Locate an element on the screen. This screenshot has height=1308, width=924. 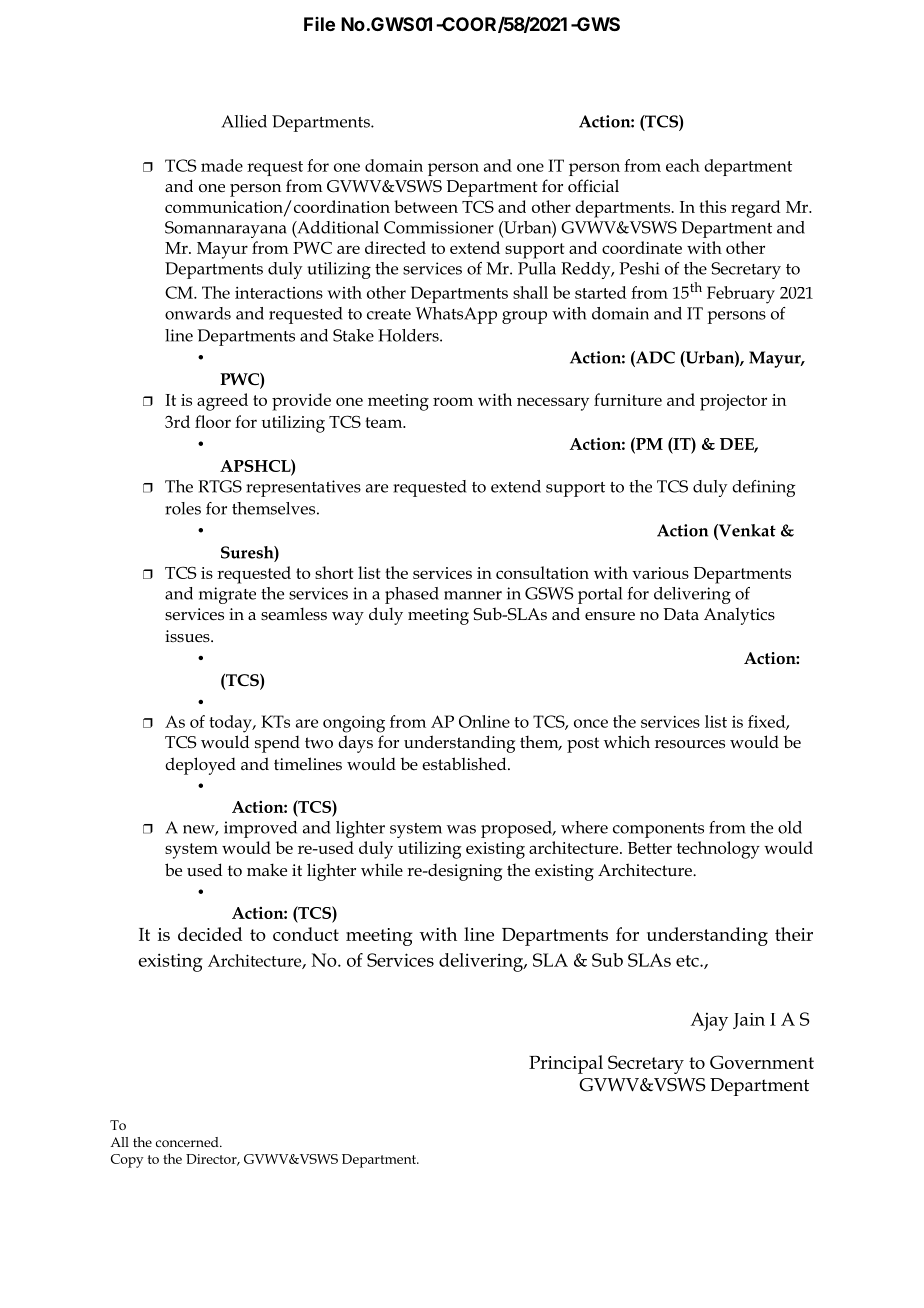
each is located at coordinates (683, 165).
